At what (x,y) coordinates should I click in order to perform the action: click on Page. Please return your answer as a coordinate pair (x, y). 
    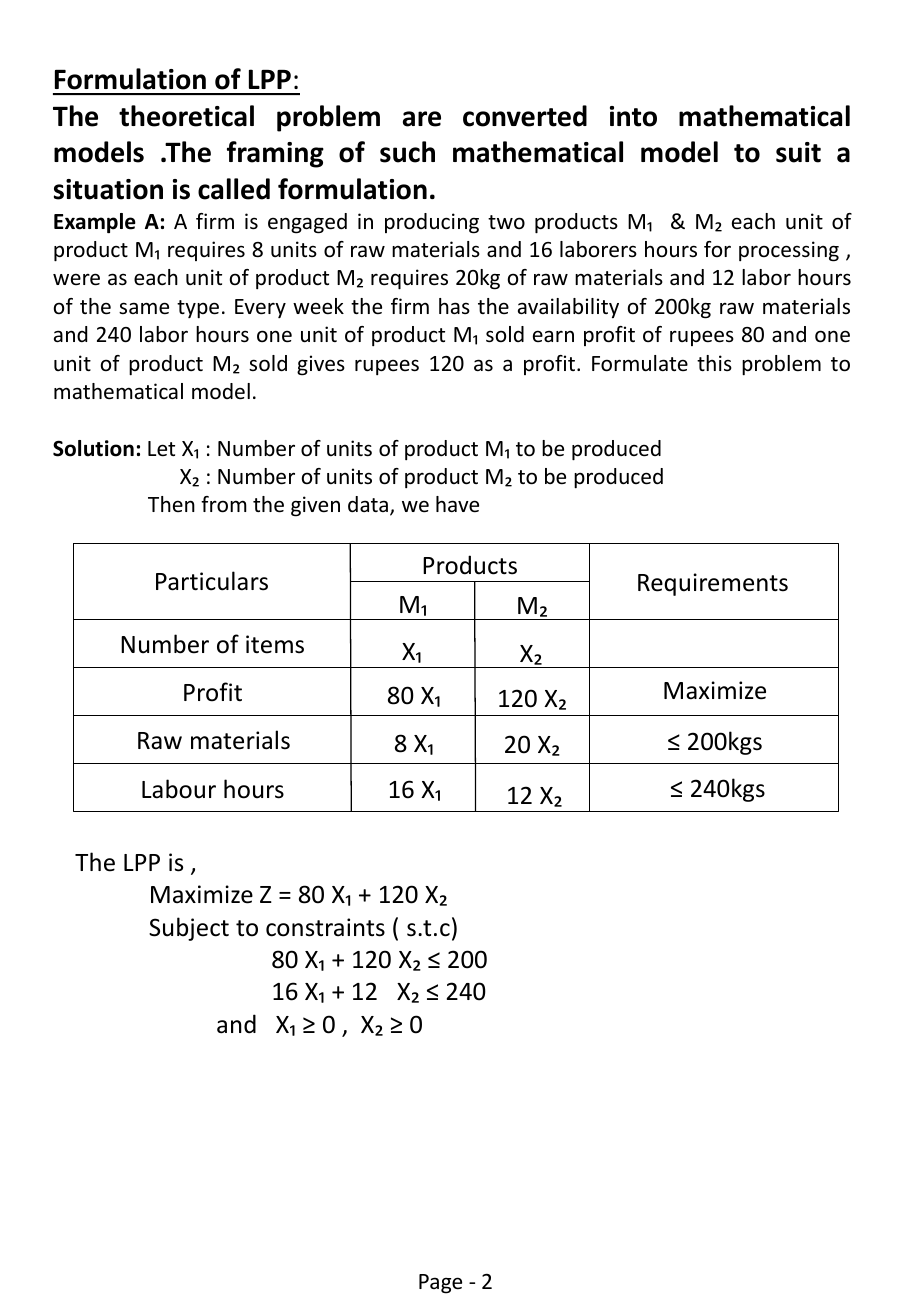
    Looking at the image, I should click on (440, 1284).
